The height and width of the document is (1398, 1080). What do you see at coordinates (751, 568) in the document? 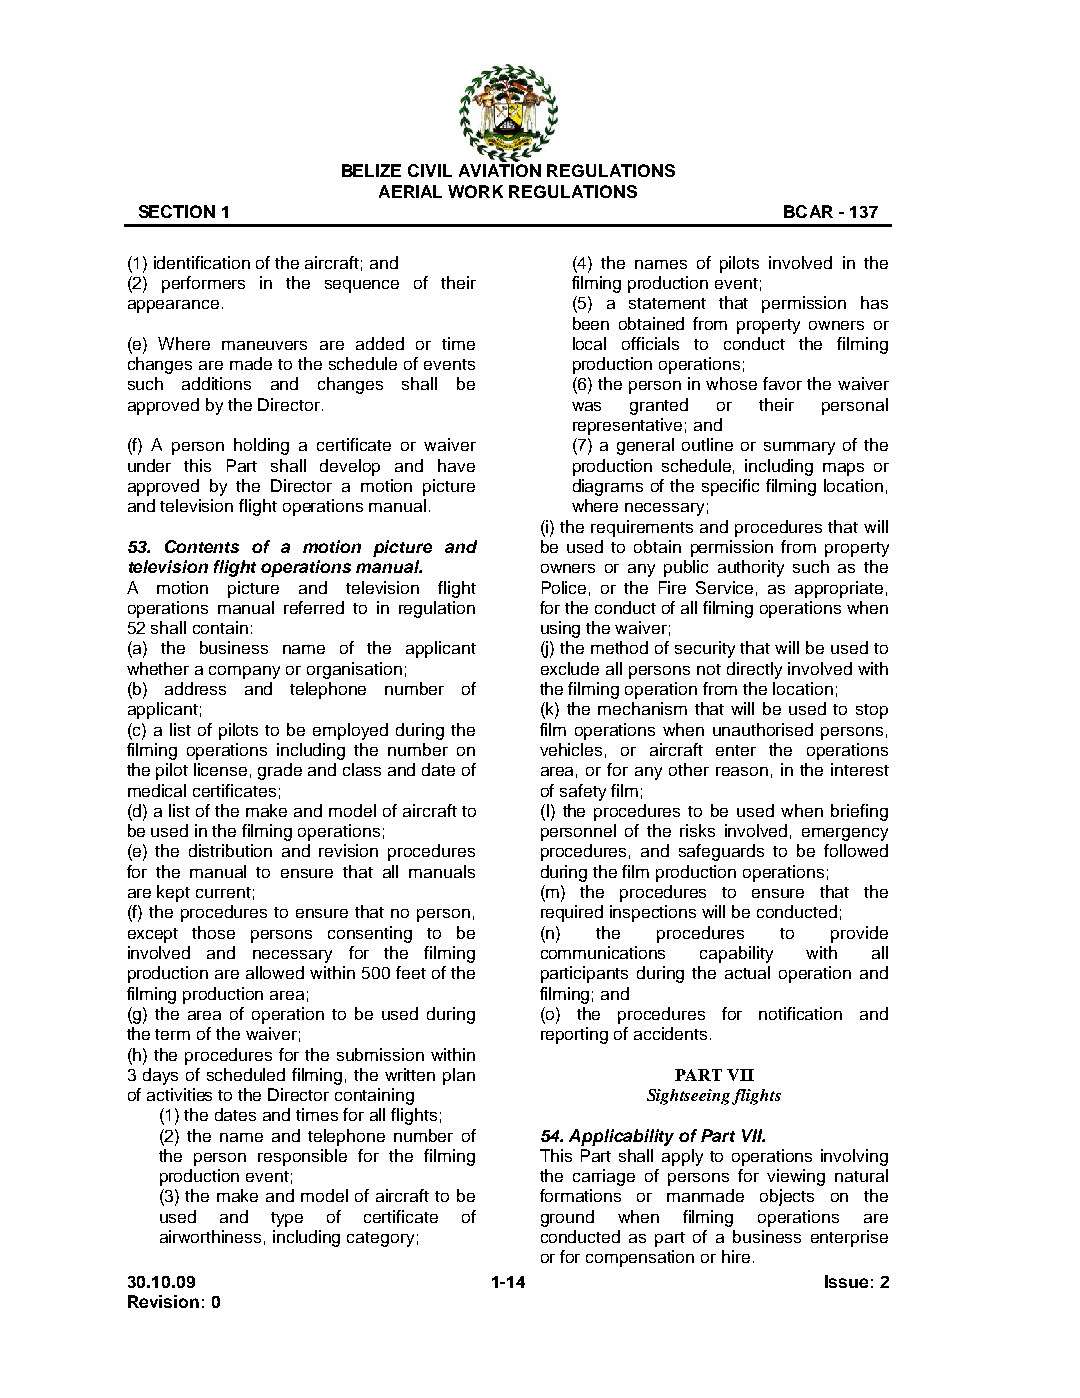
I see `authority` at bounding box center [751, 568].
